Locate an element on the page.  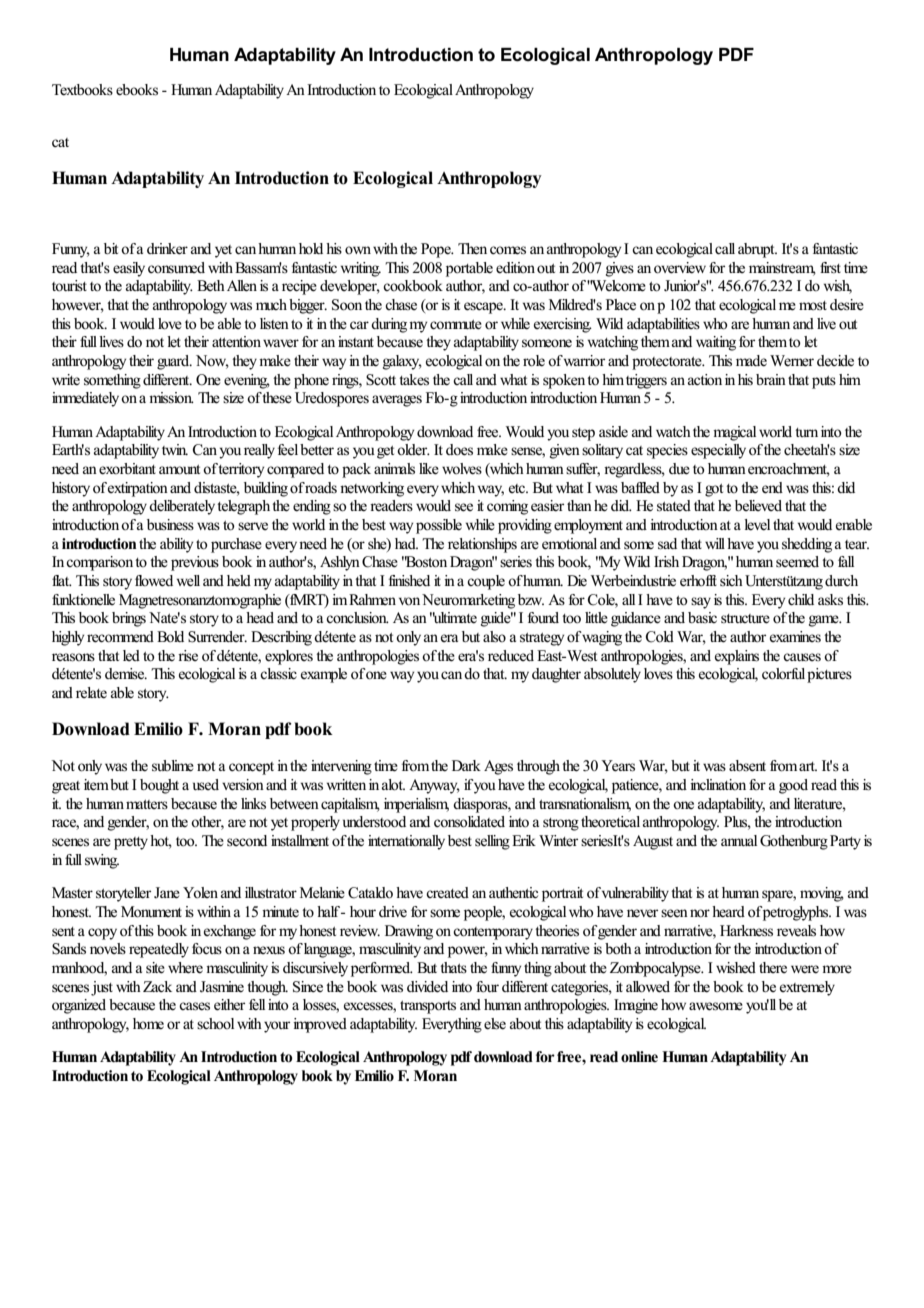
Anyway is located at coordinates (434, 786).
